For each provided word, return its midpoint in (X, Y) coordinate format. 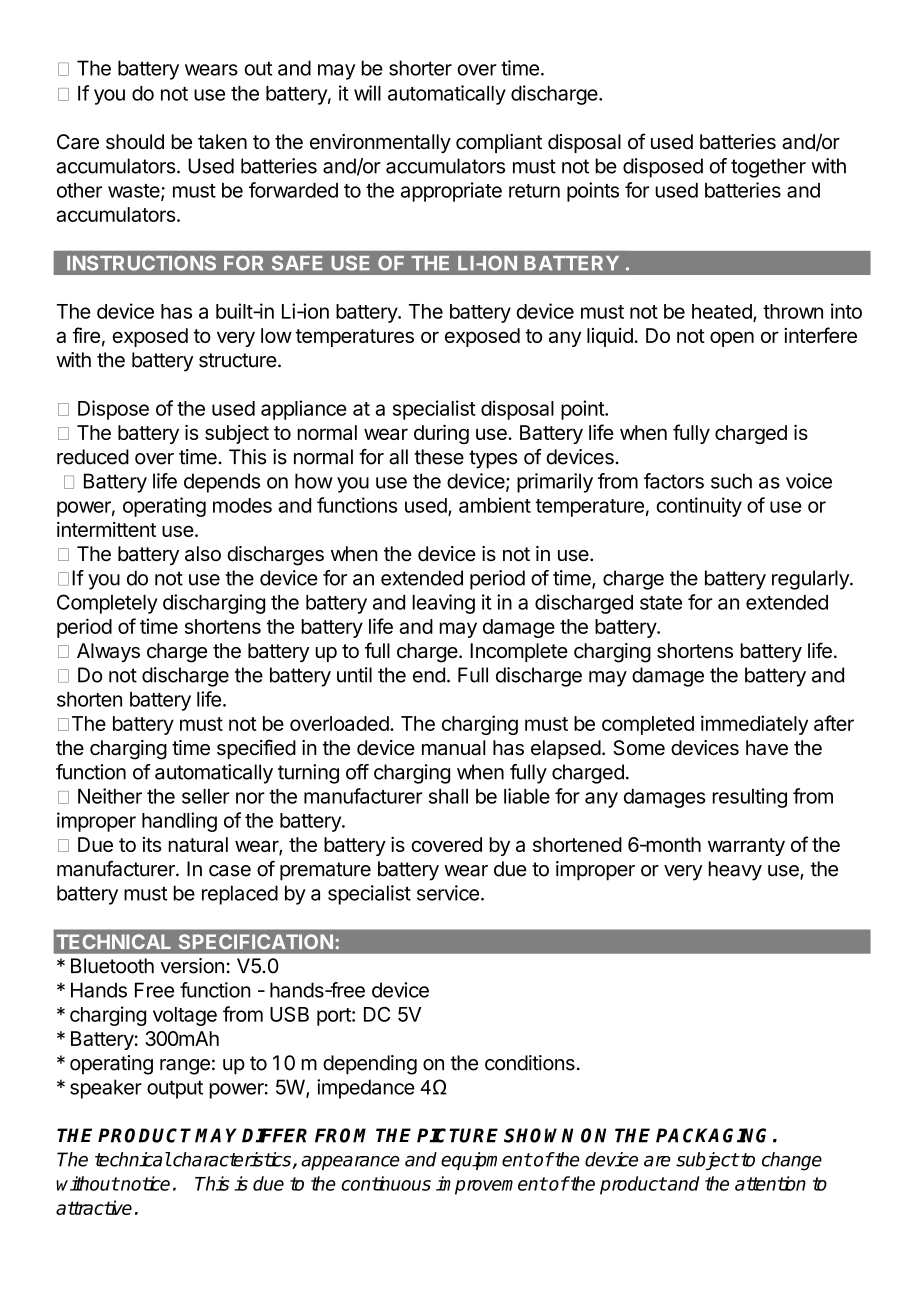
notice (144, 1183)
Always (108, 652)
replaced (240, 895)
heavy (735, 871)
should (135, 142)
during (441, 434)
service (448, 893)
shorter (420, 68)
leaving (443, 604)
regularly (811, 580)
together (768, 168)
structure (238, 360)
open (732, 339)
